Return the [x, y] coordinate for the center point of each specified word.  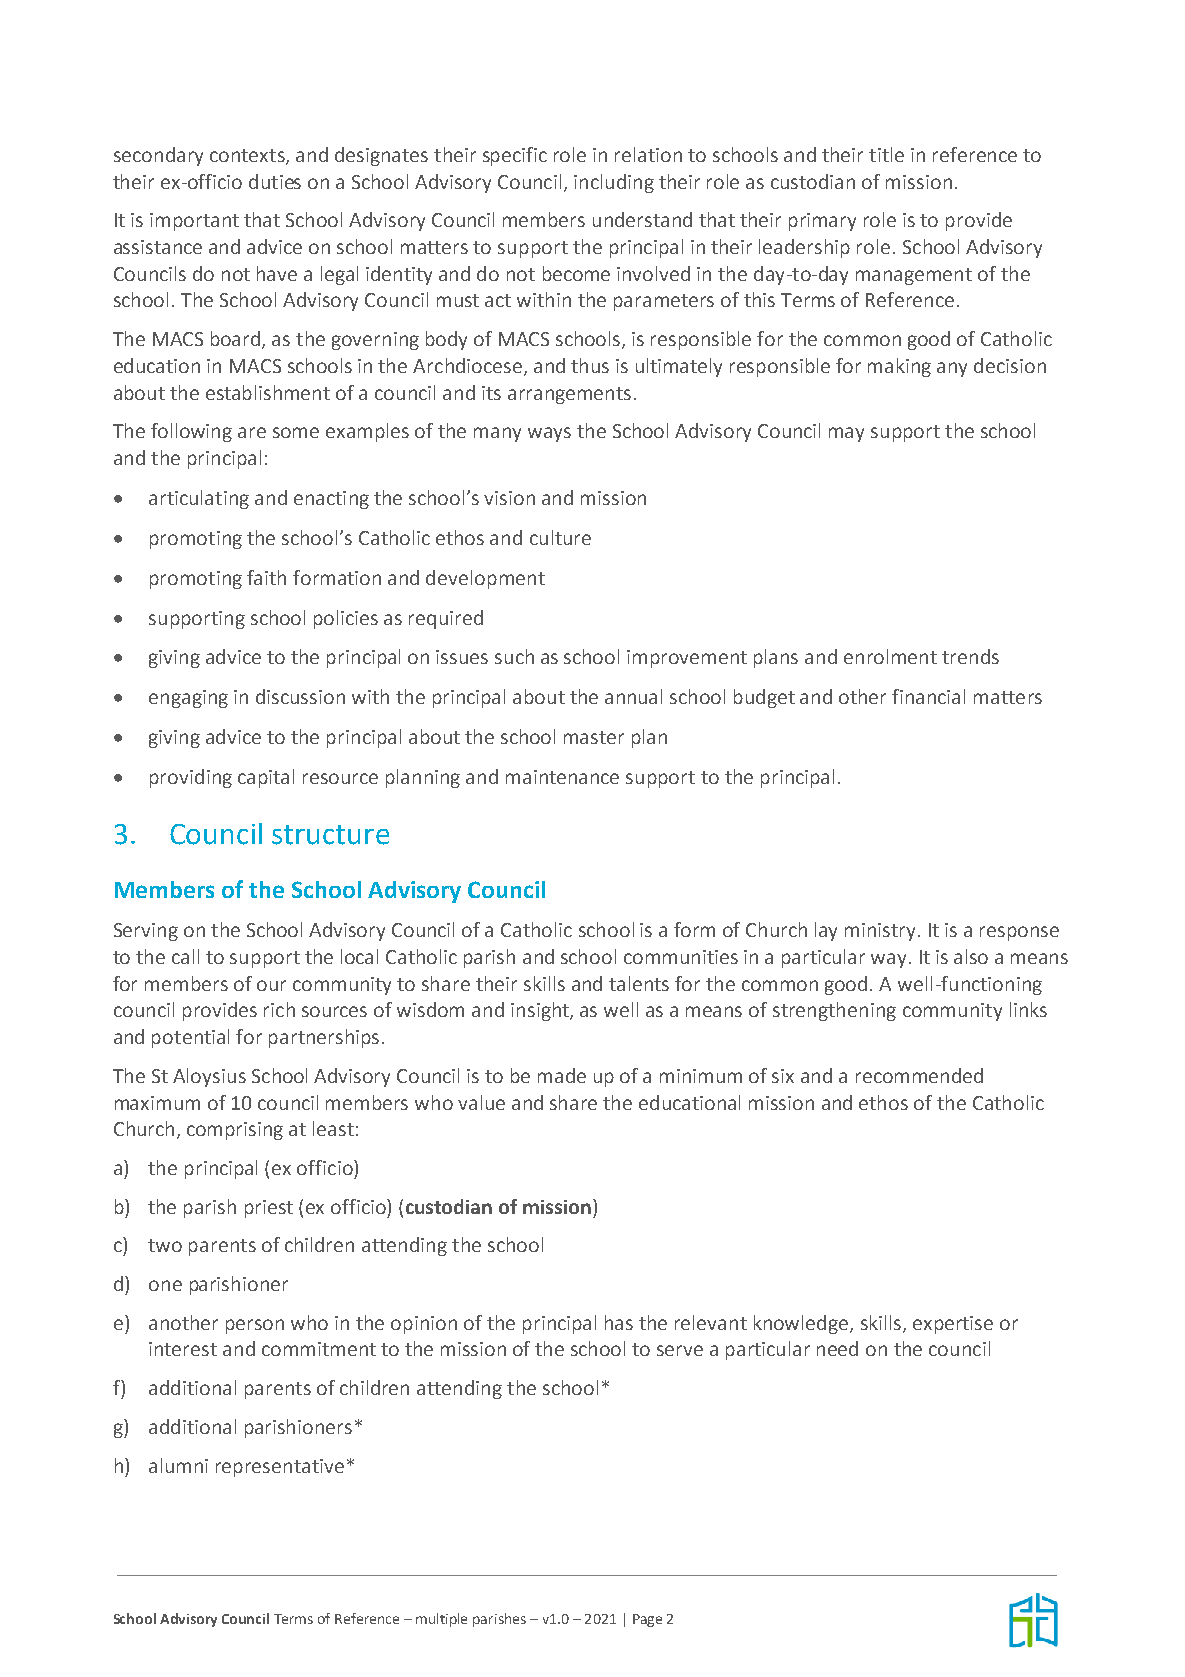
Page [647, 1620]
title [886, 154]
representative [280, 1468]
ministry [882, 932]
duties [275, 181]
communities [681, 957]
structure [330, 835]
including [614, 183]
